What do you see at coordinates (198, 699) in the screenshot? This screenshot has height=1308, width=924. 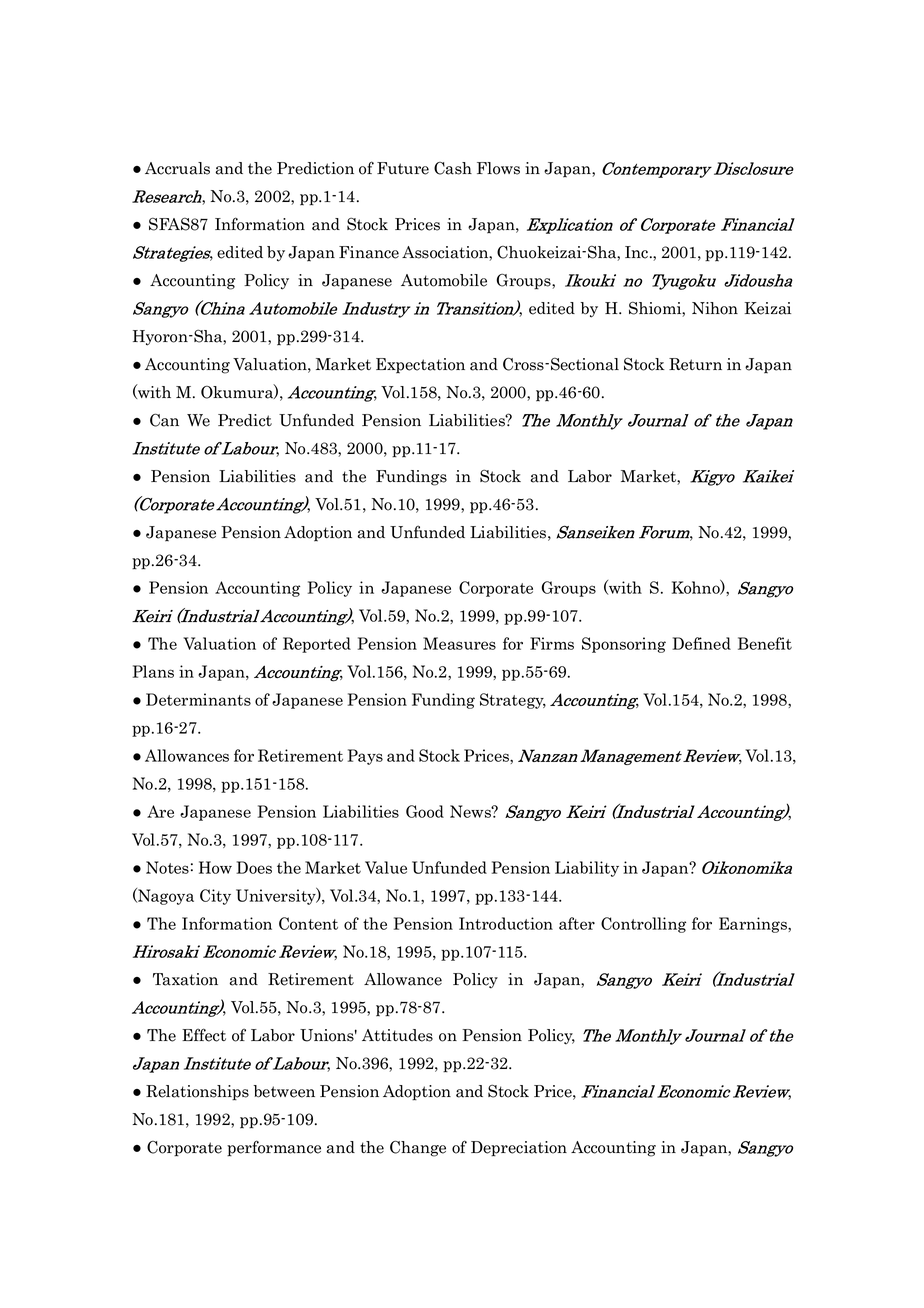 I see `Determinants` at bounding box center [198, 699].
